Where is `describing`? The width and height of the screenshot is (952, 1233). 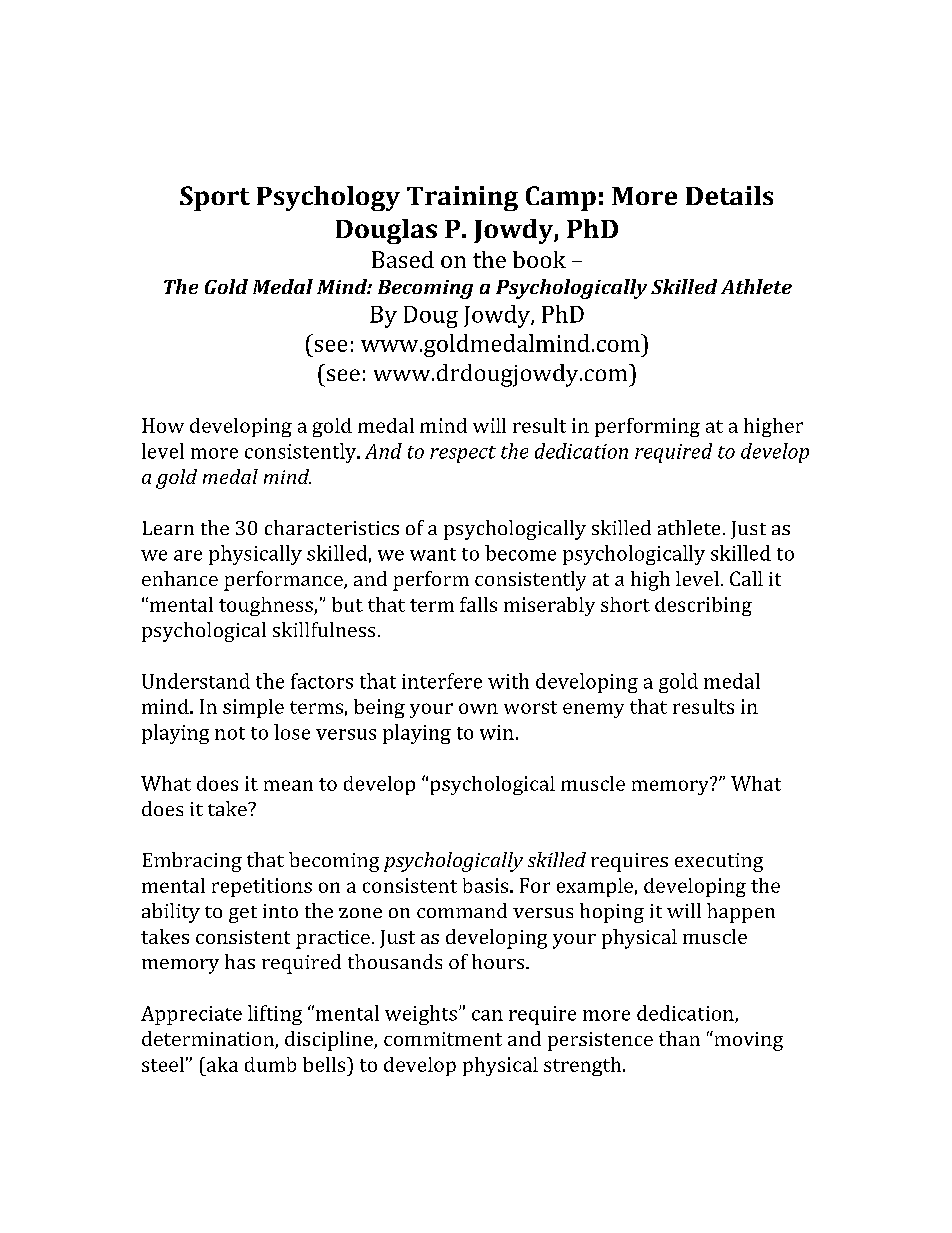
describing is located at coordinates (703, 606).
